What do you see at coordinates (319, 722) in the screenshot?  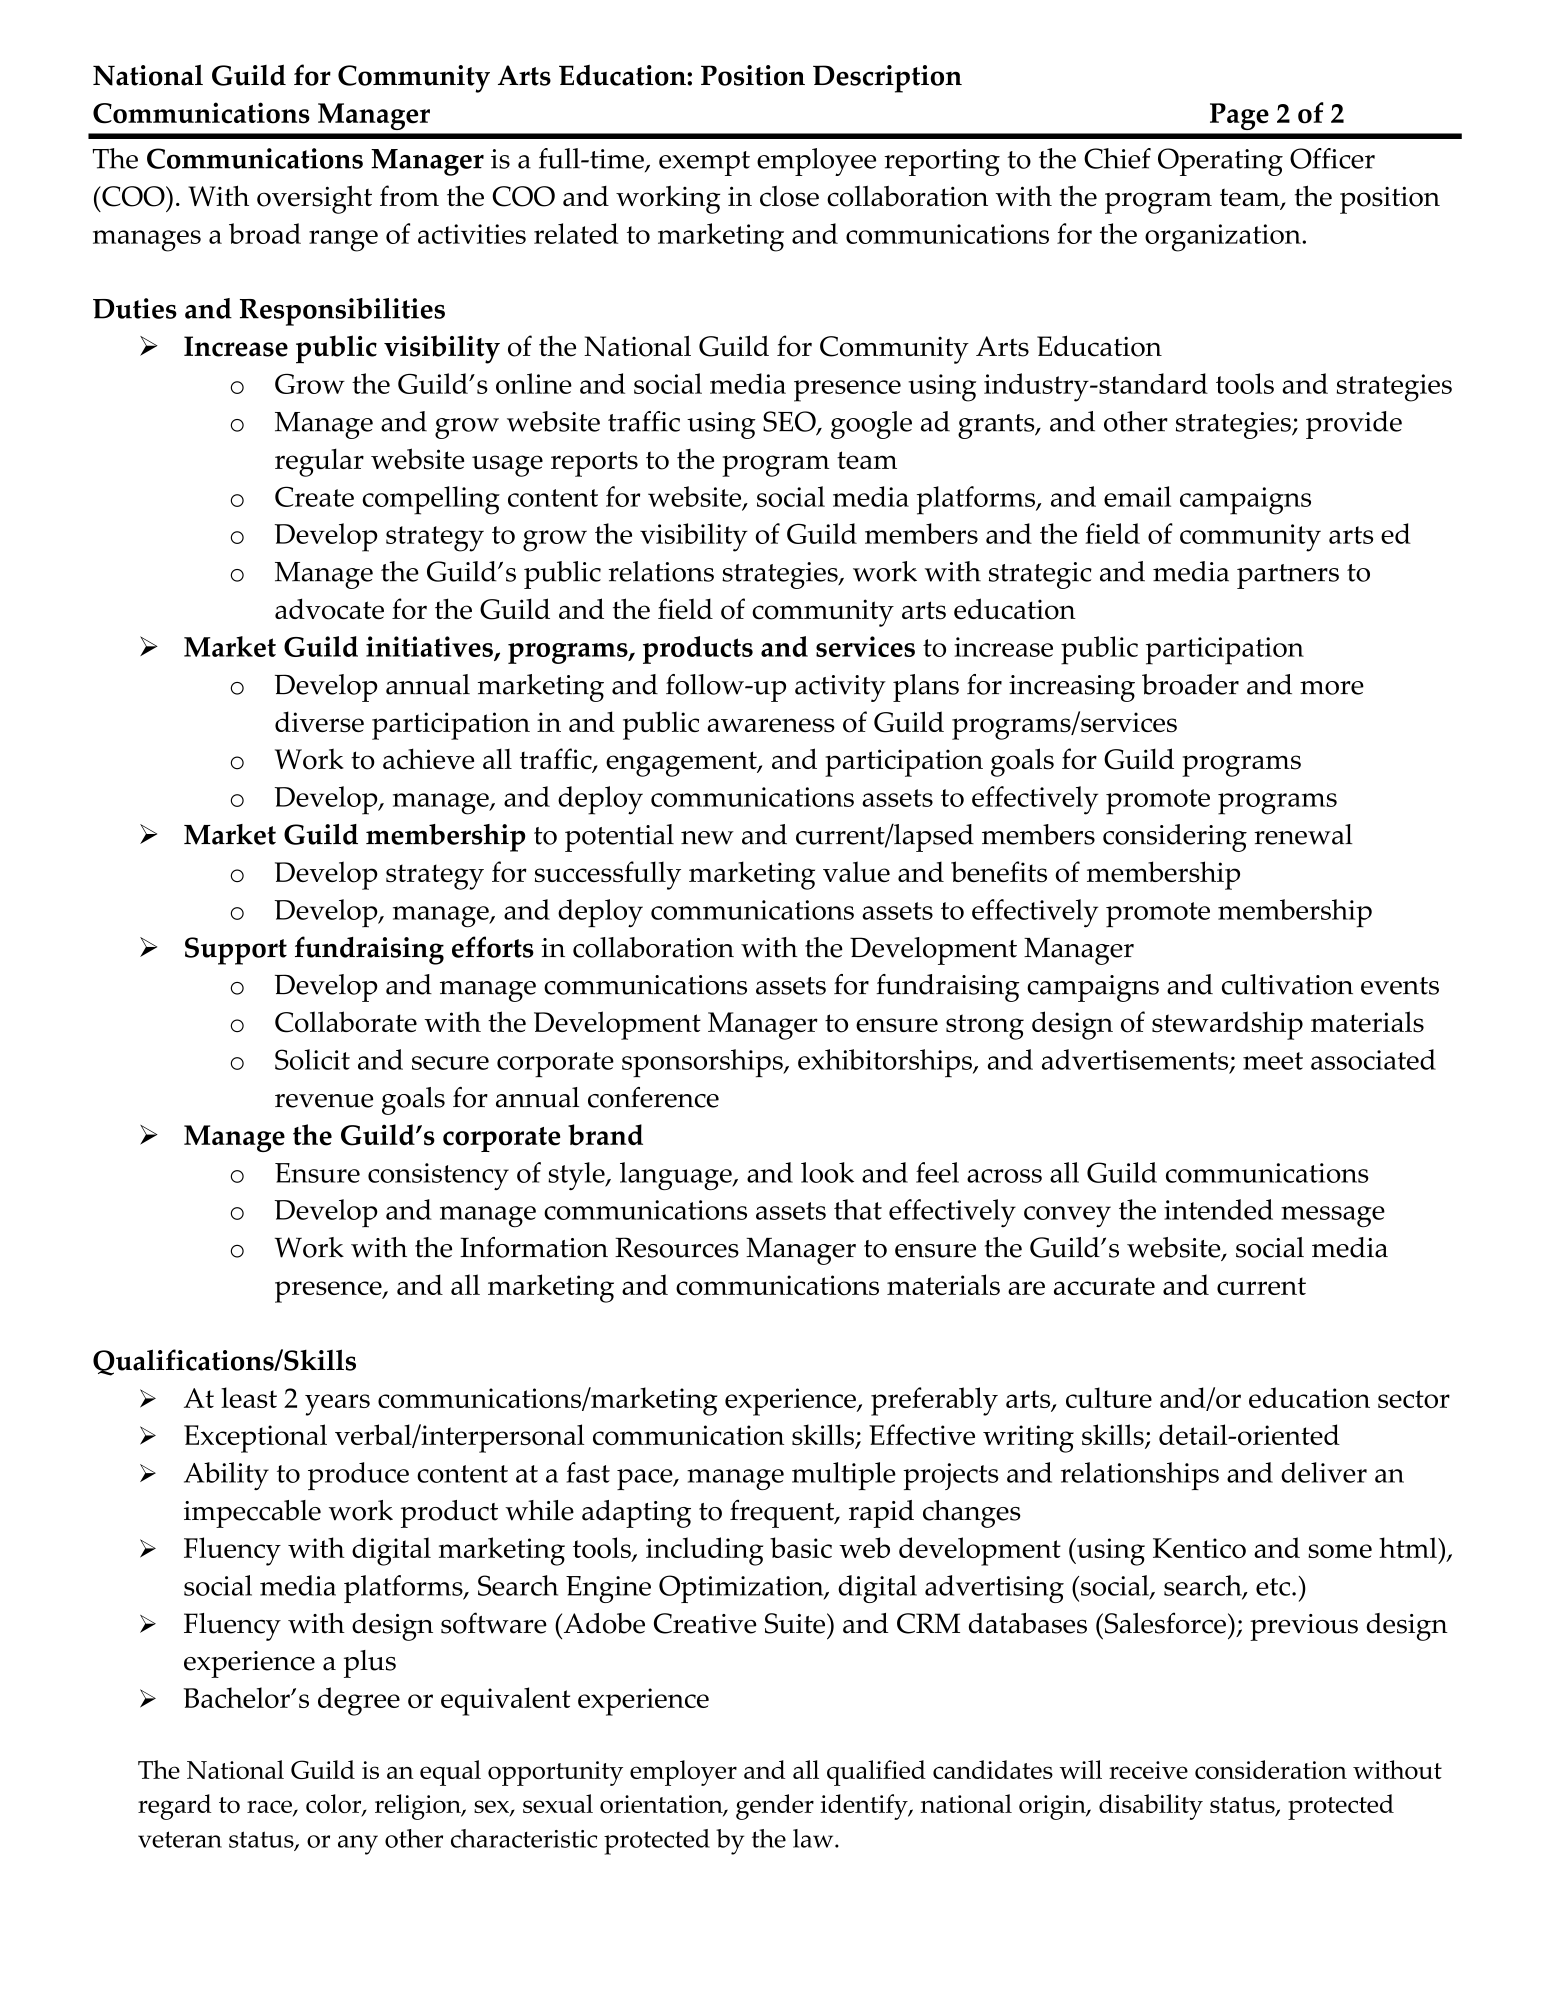 I see `diverse` at bounding box center [319, 722].
